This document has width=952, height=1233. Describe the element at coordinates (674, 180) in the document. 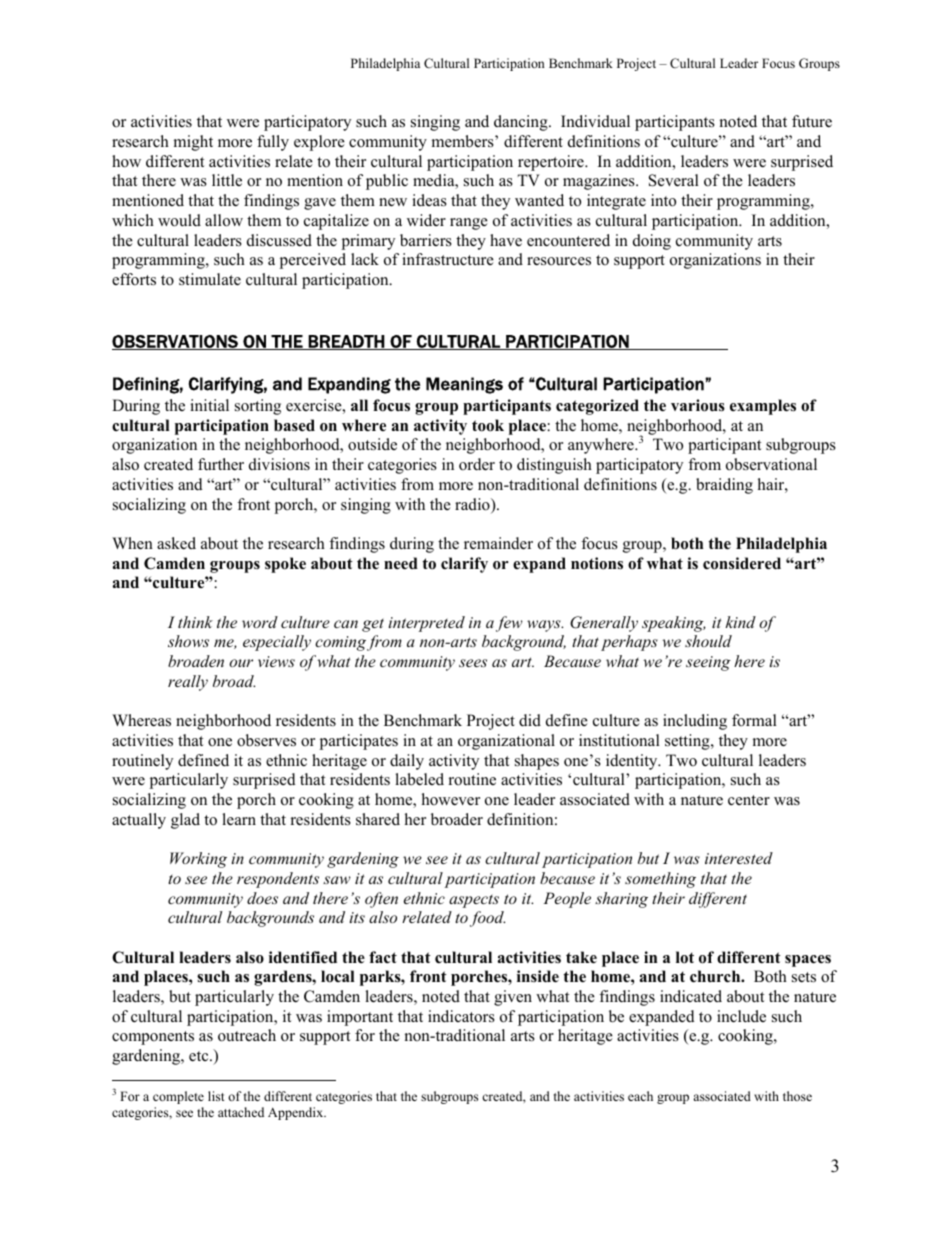

I see `Several` at that location.
